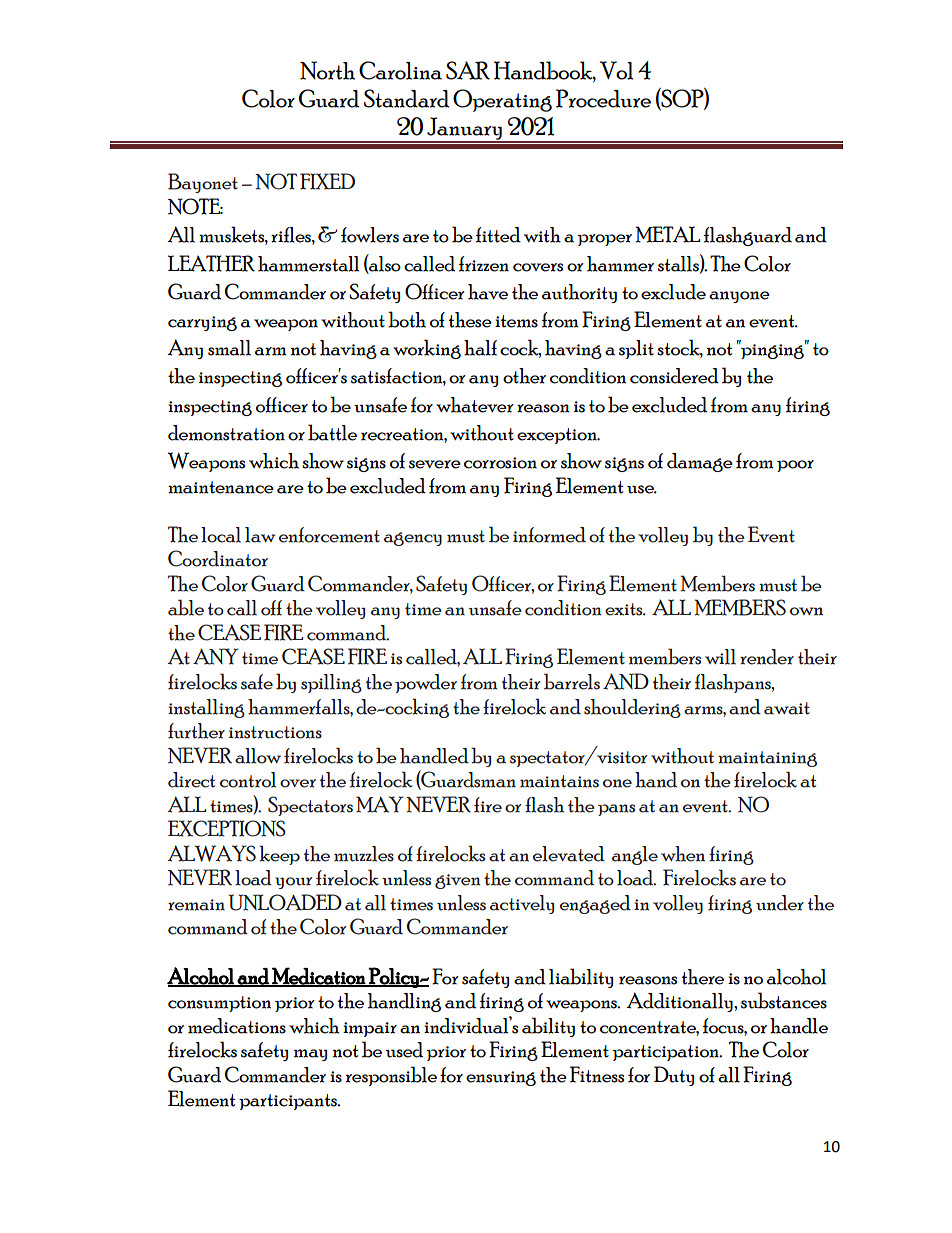 This document has height=1233, width=952. What do you see at coordinates (218, 558) in the document?
I see `Coordinator` at bounding box center [218, 558].
